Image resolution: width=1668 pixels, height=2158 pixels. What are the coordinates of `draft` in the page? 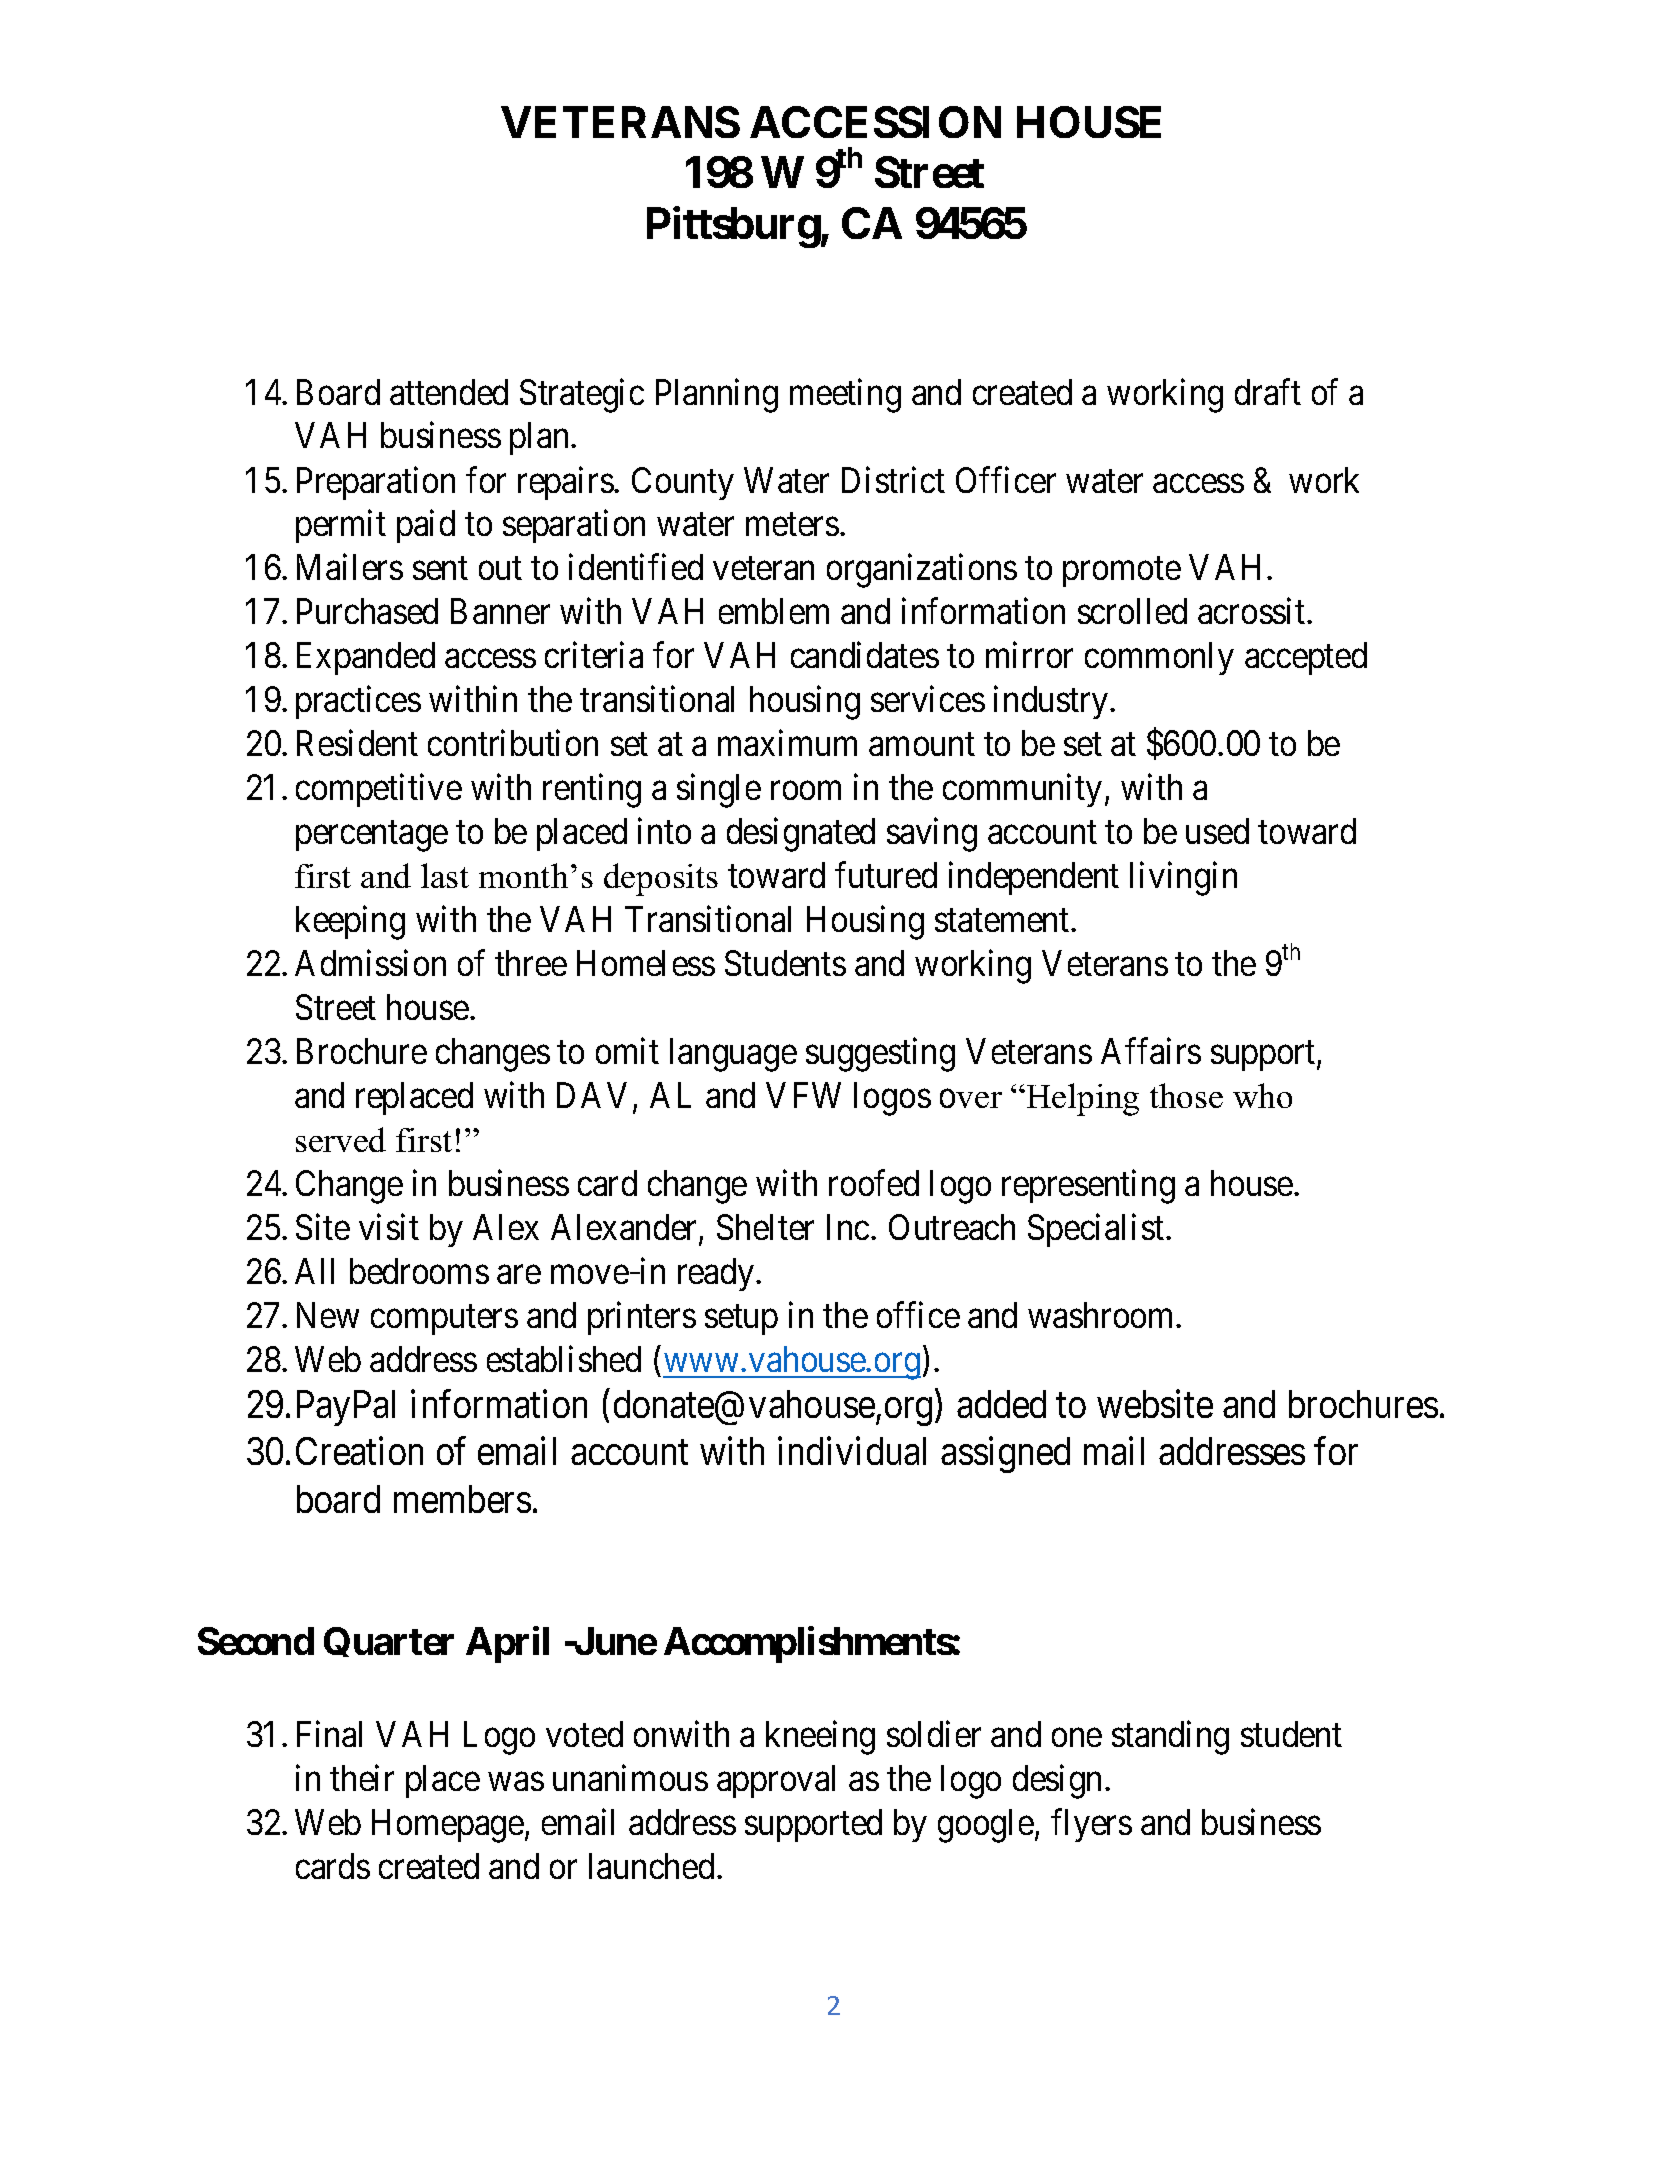 It's located at (1268, 392).
